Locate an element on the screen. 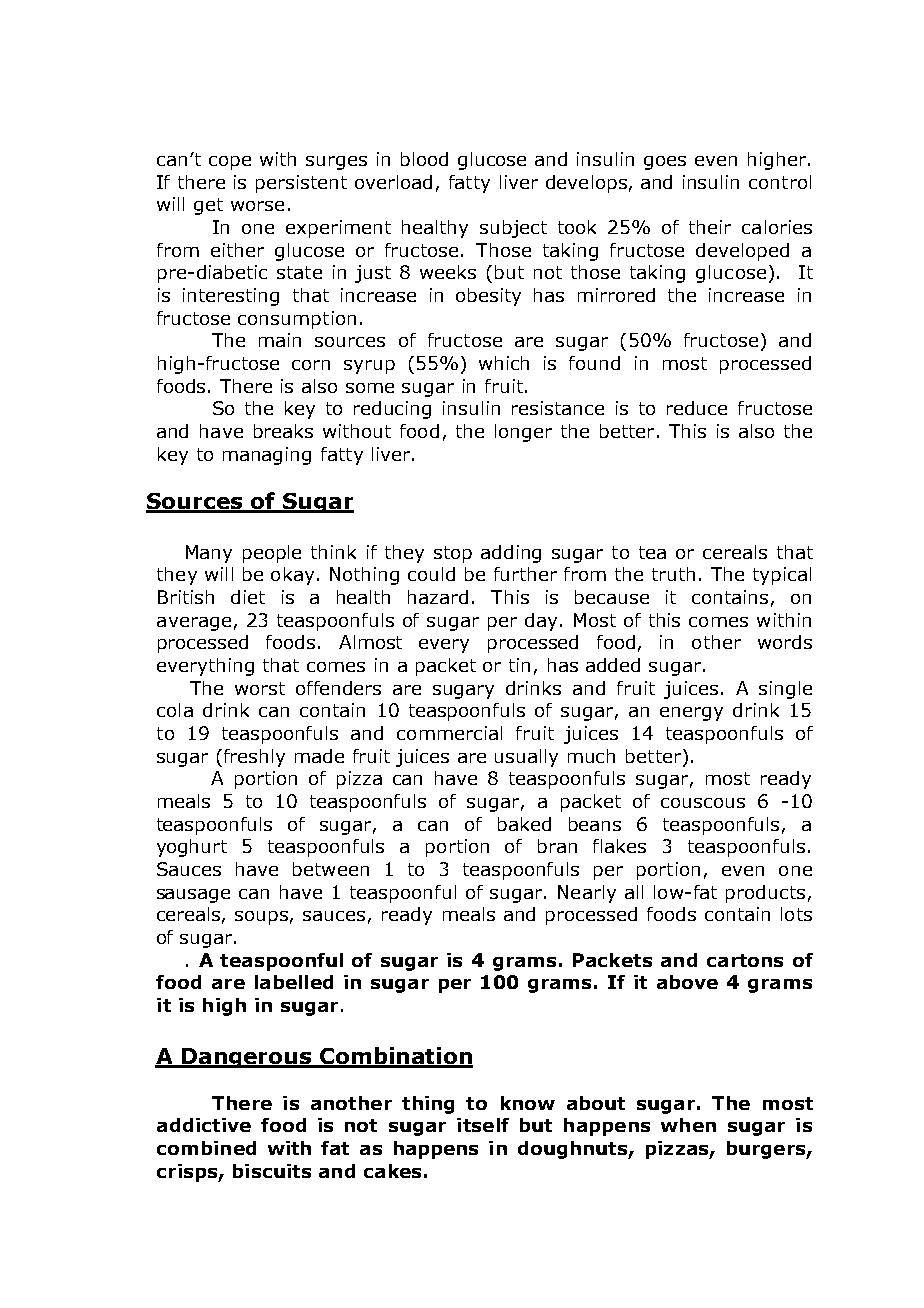 This screenshot has height=1308, width=924. truth is located at coordinates (673, 574).
